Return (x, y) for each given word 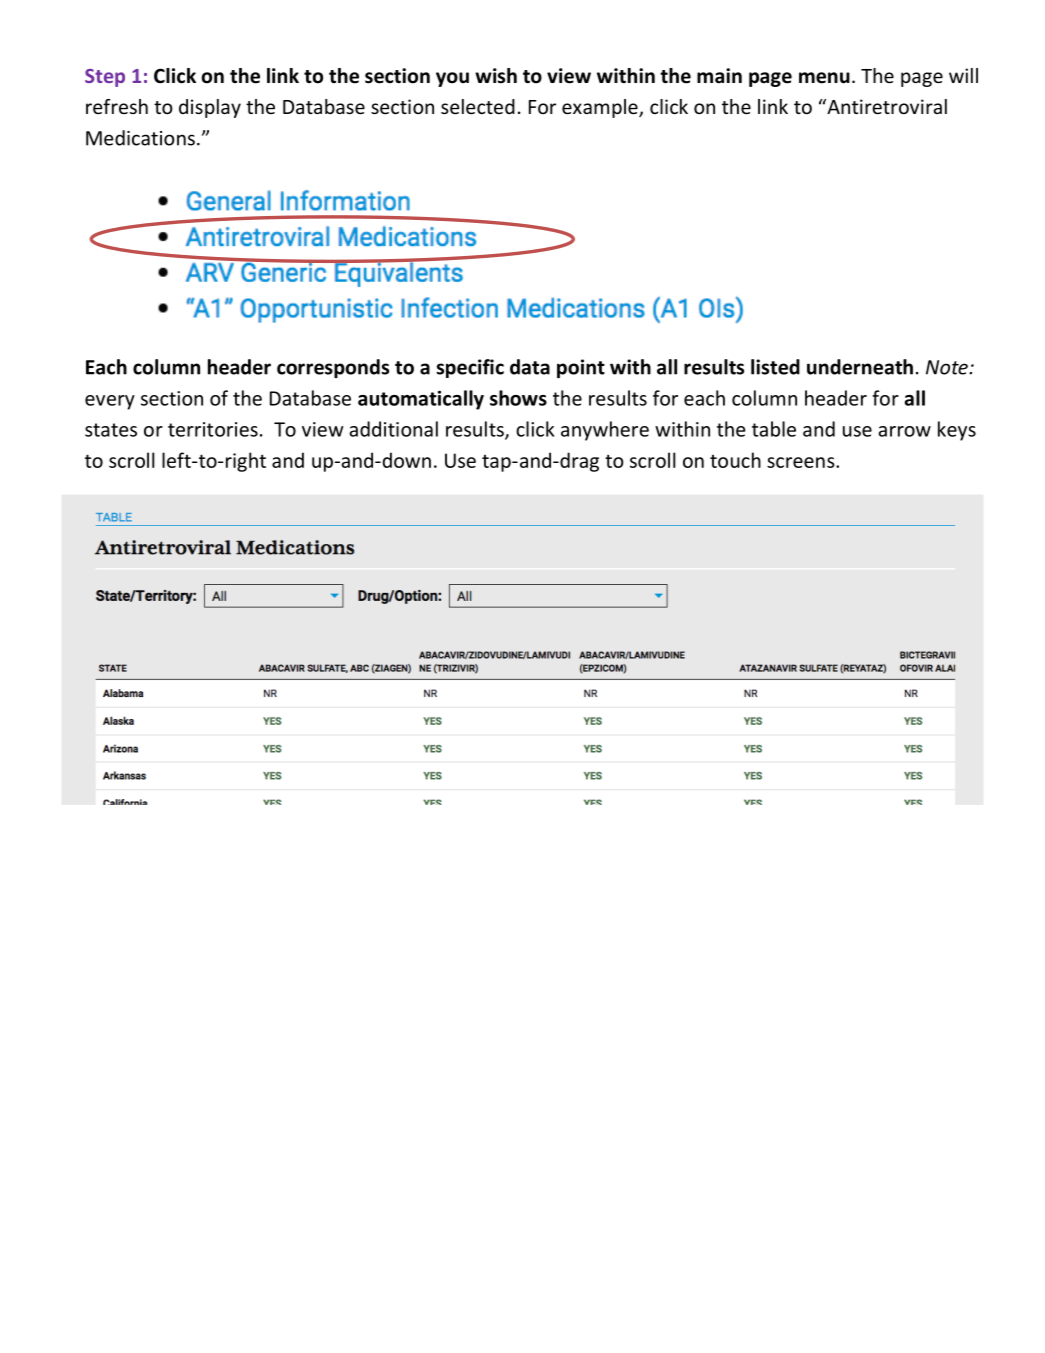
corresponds (333, 368)
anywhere (605, 431)
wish (496, 76)
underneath (860, 367)
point (581, 368)
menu (824, 78)
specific (470, 368)
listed (775, 367)
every (110, 402)
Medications (140, 138)
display (210, 108)
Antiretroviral (886, 106)
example (601, 108)
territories (213, 429)
